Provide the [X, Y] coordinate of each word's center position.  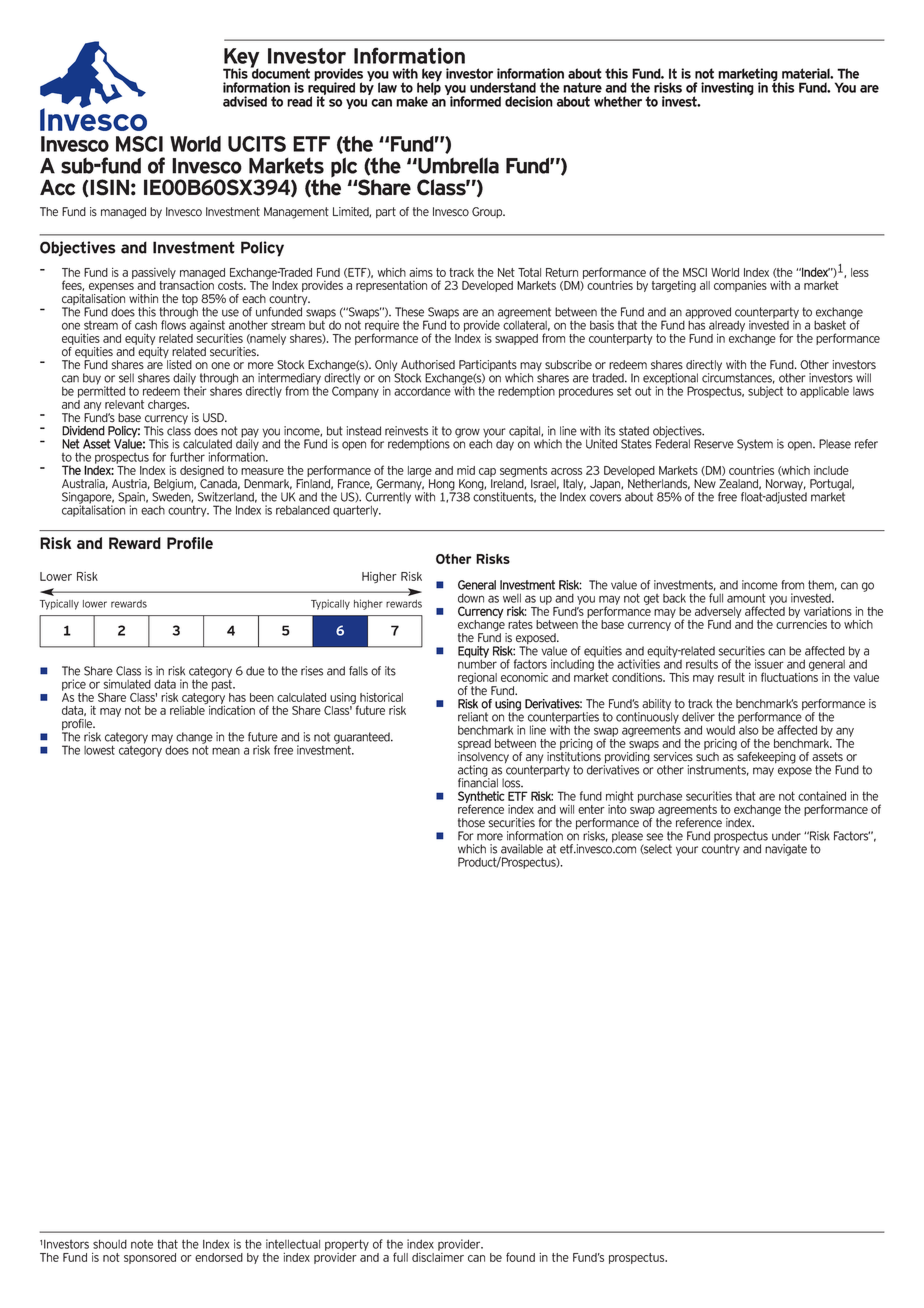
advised [245, 101]
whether [618, 101]
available [522, 849]
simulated [127, 684]
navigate [786, 850]
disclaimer [438, 1256]
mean [226, 751]
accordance [422, 391]
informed [474, 100]
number [477, 663]
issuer [769, 664]
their [195, 390]
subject [765, 392]
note [142, 1244]
